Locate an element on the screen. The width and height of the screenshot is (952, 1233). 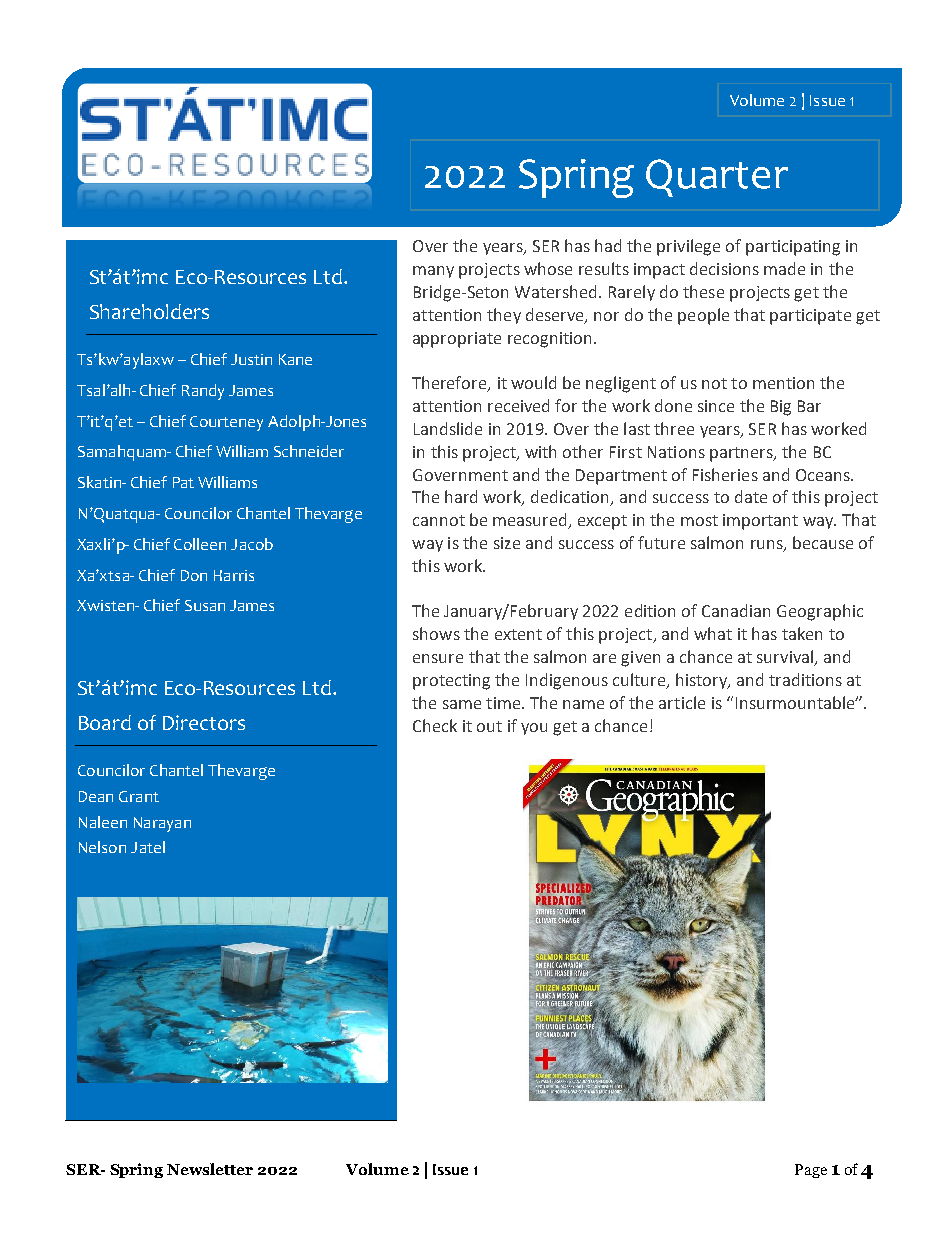
Quarter is located at coordinates (717, 178).
